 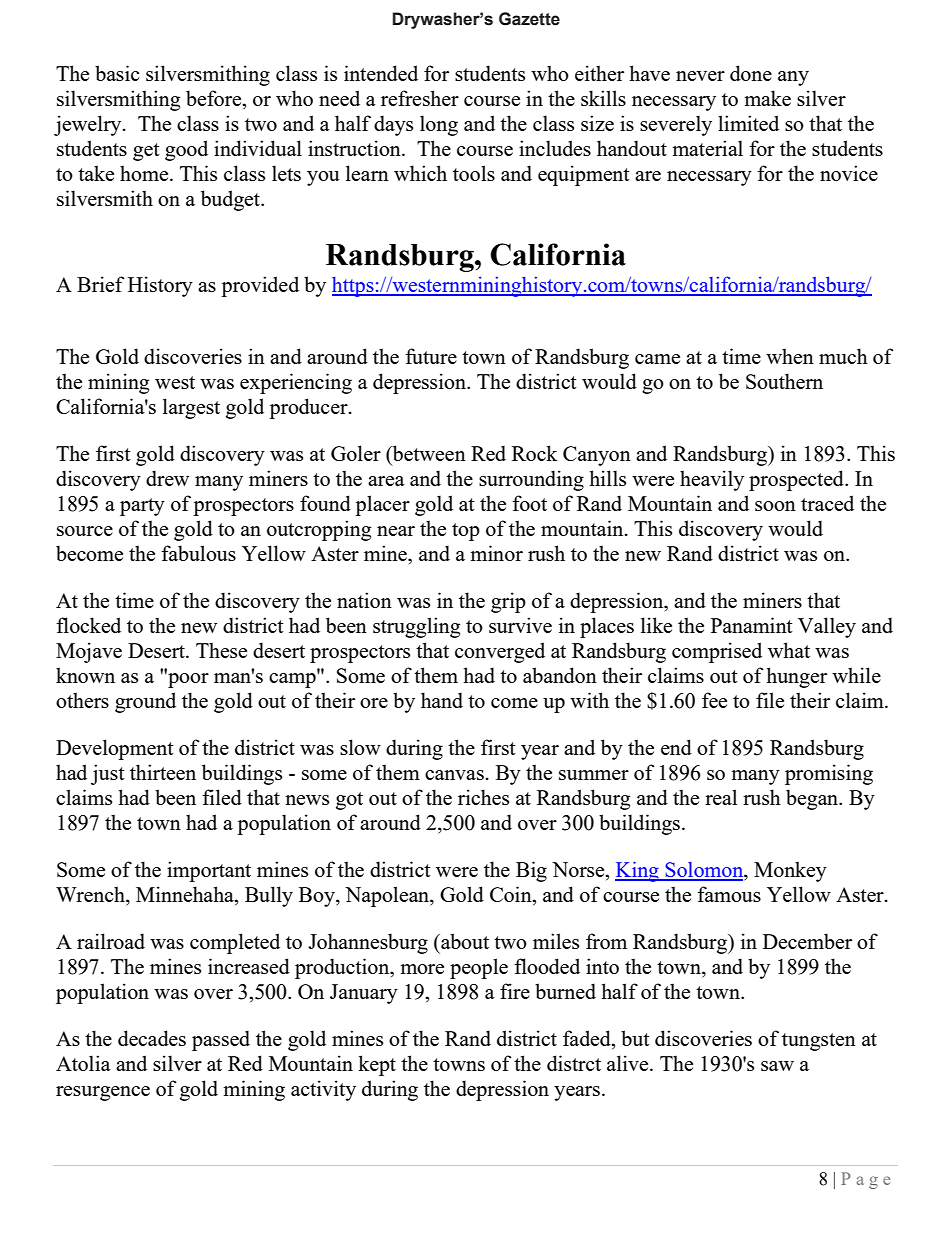 What do you see at coordinates (529, 19) in the screenshot?
I see `Gazette` at bounding box center [529, 19].
